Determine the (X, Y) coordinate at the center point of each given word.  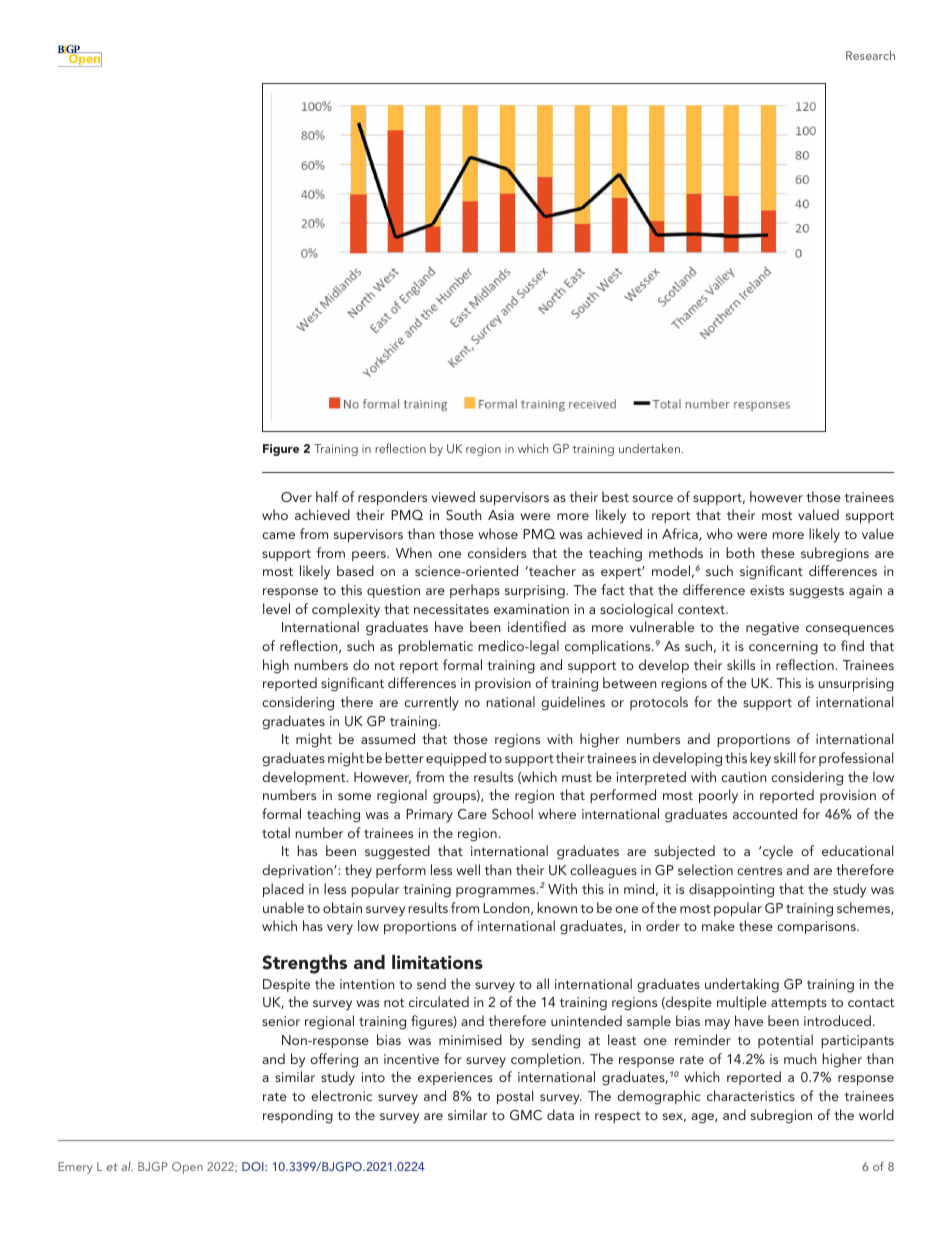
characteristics (751, 1095)
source (653, 498)
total (276, 832)
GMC (526, 1115)
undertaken (649, 448)
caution (744, 777)
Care (472, 814)
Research (870, 55)
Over (296, 497)
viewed (453, 496)
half (327, 496)
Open (187, 1168)
